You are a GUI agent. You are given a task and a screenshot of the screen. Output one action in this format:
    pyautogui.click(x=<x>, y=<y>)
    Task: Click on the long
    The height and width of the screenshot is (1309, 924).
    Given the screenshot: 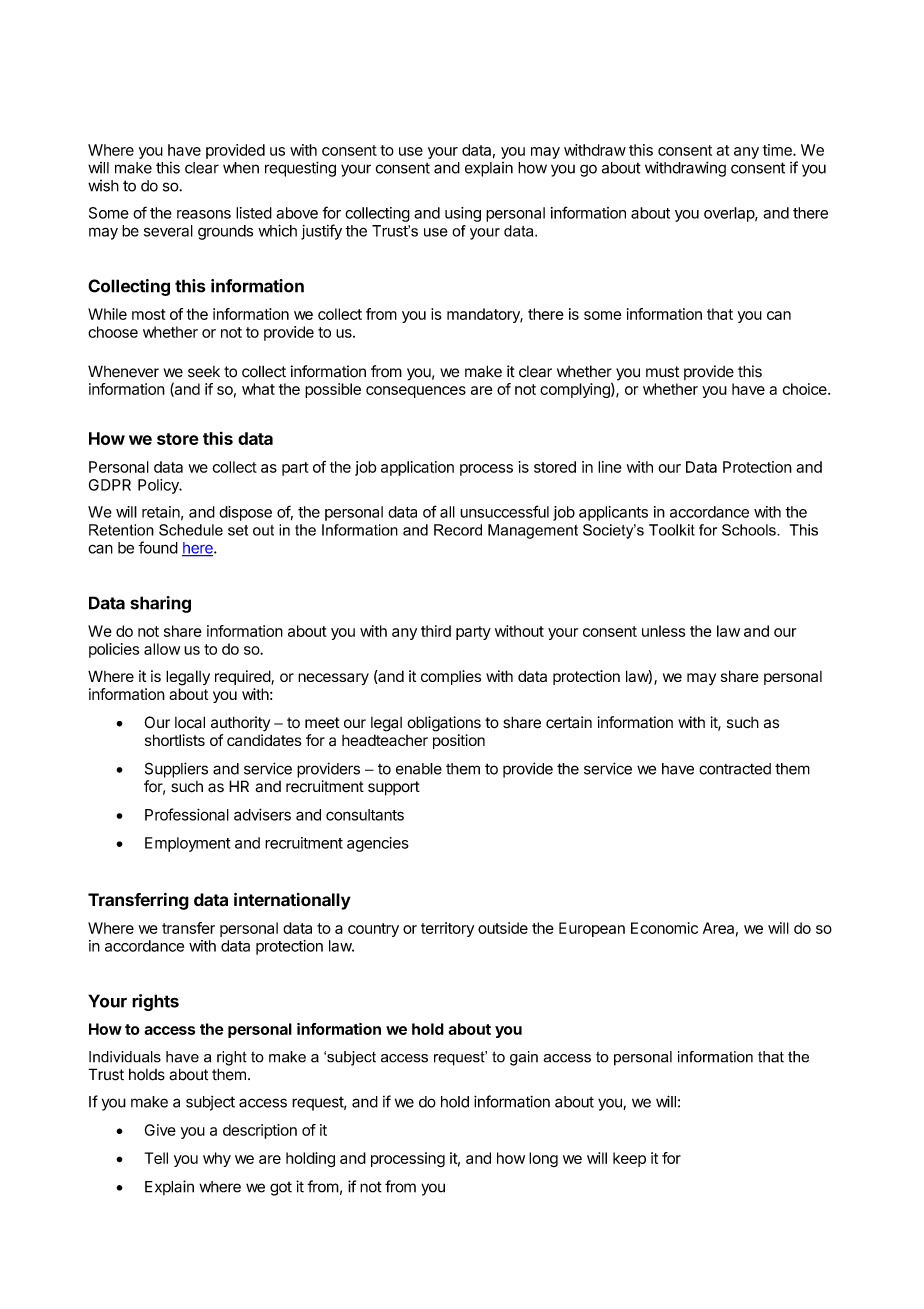 What is the action you would take?
    pyautogui.click(x=543, y=1159)
